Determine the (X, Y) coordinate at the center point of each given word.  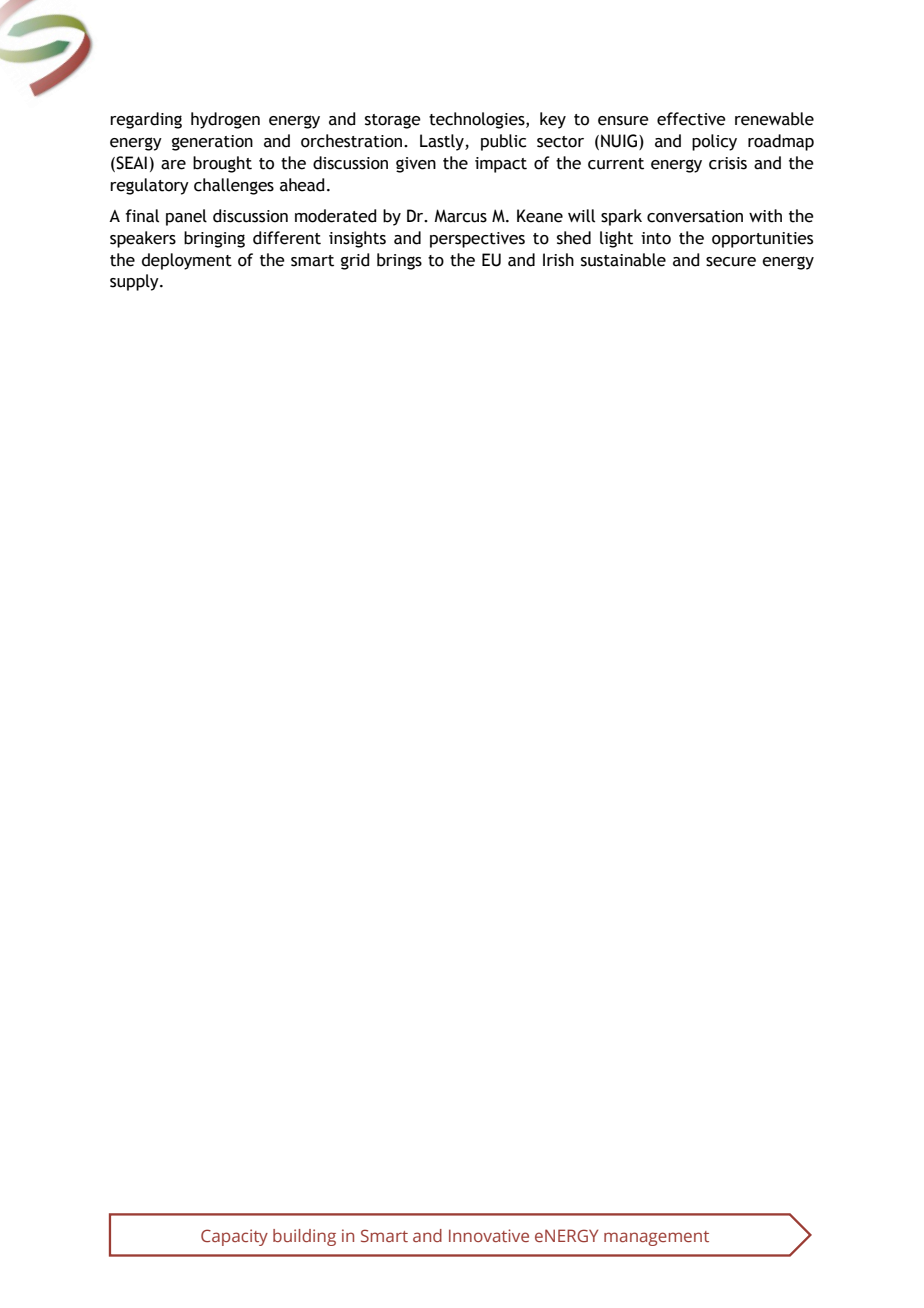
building (304, 1237)
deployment (187, 261)
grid (355, 261)
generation (212, 143)
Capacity (234, 1237)
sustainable (623, 260)
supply (135, 282)
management (656, 1238)
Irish (558, 260)
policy (714, 142)
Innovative (489, 1235)
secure (731, 262)
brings (399, 261)
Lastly (443, 142)
